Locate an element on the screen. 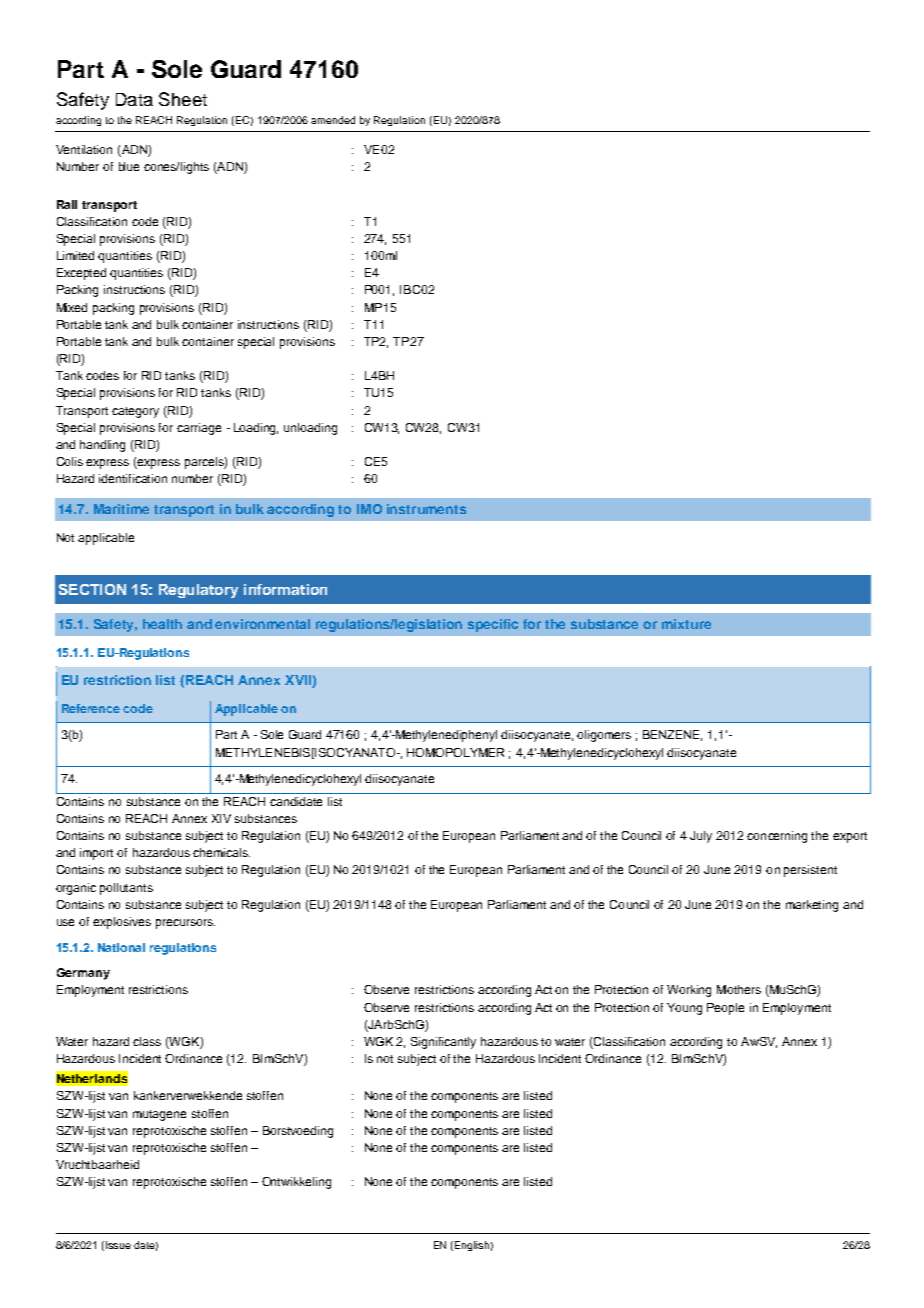  specific is located at coordinates (493, 625).
